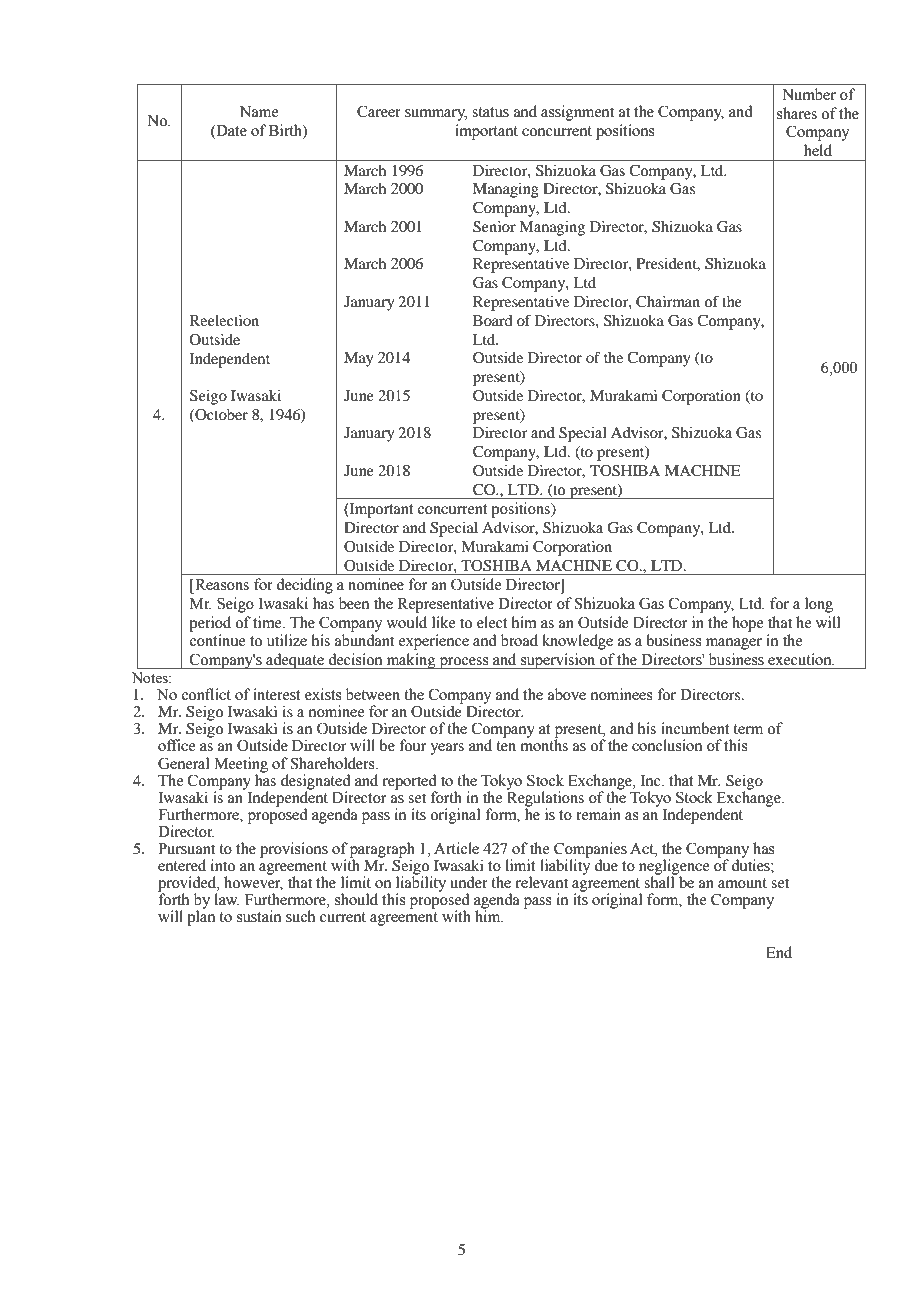 The height and width of the document is (1308, 924). Describe the element at coordinates (469, 882) in the document. I see `under` at that location.
